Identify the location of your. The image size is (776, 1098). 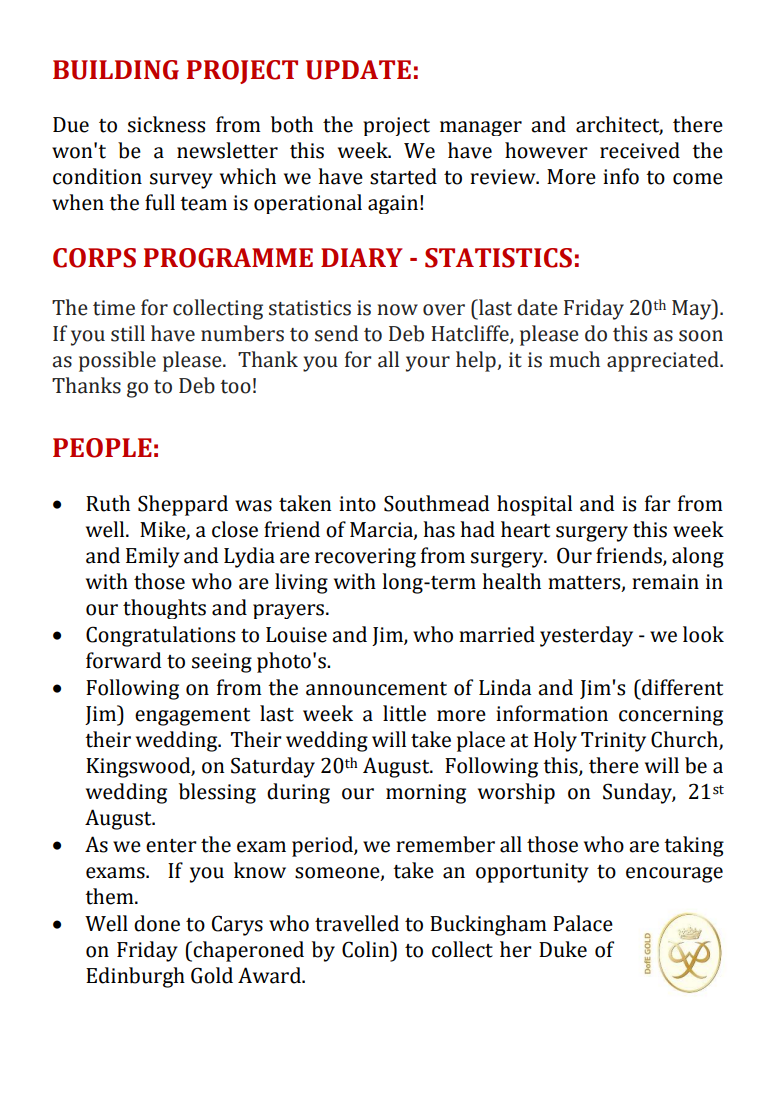
(428, 364).
